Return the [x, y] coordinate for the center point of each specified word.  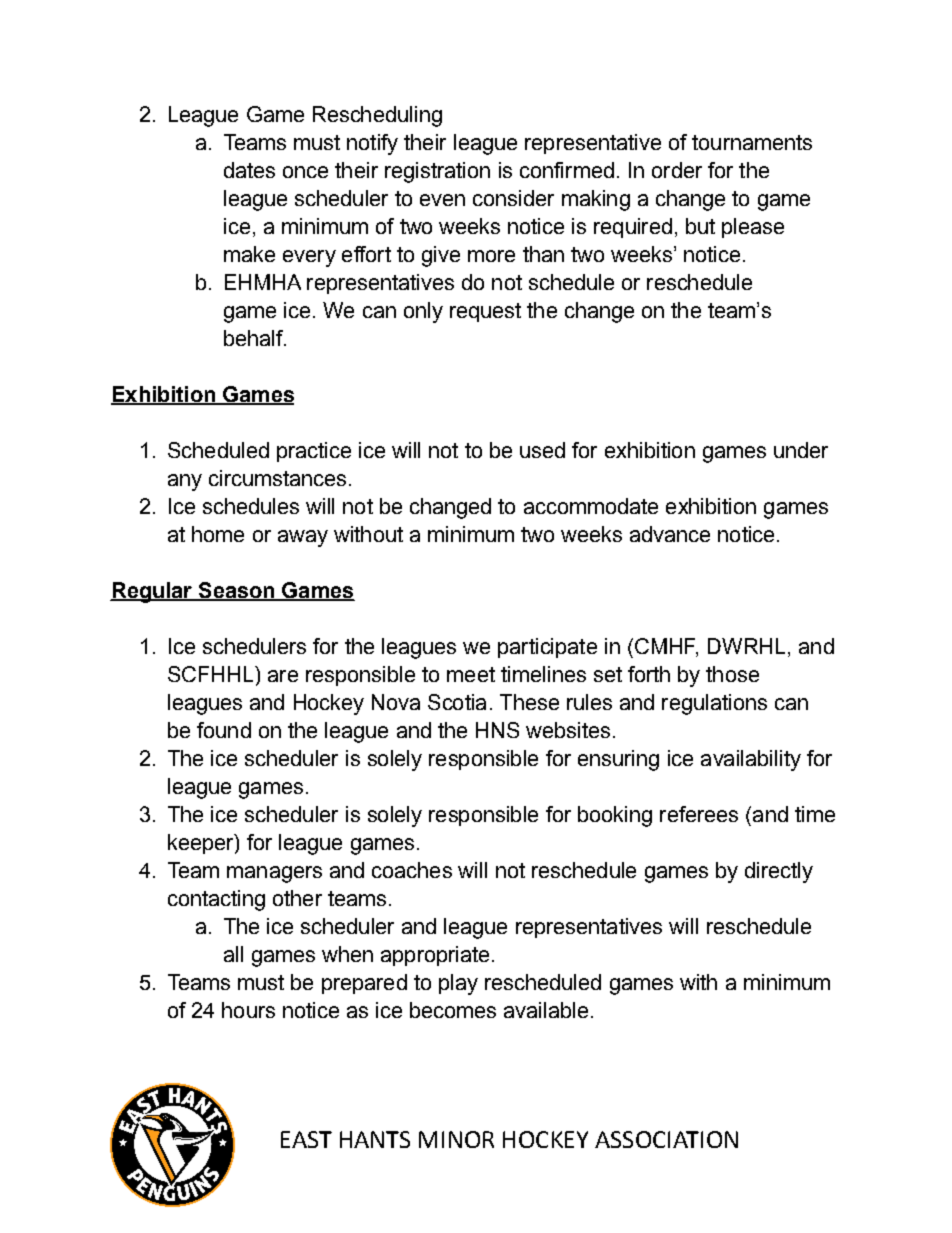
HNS [497, 730]
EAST [306, 1139]
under [801, 450]
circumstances [277, 478]
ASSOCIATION [666, 1139]
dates [249, 170]
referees [699, 814]
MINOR [456, 1139]
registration [437, 172]
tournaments [752, 142]
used [542, 450]
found [224, 730]
